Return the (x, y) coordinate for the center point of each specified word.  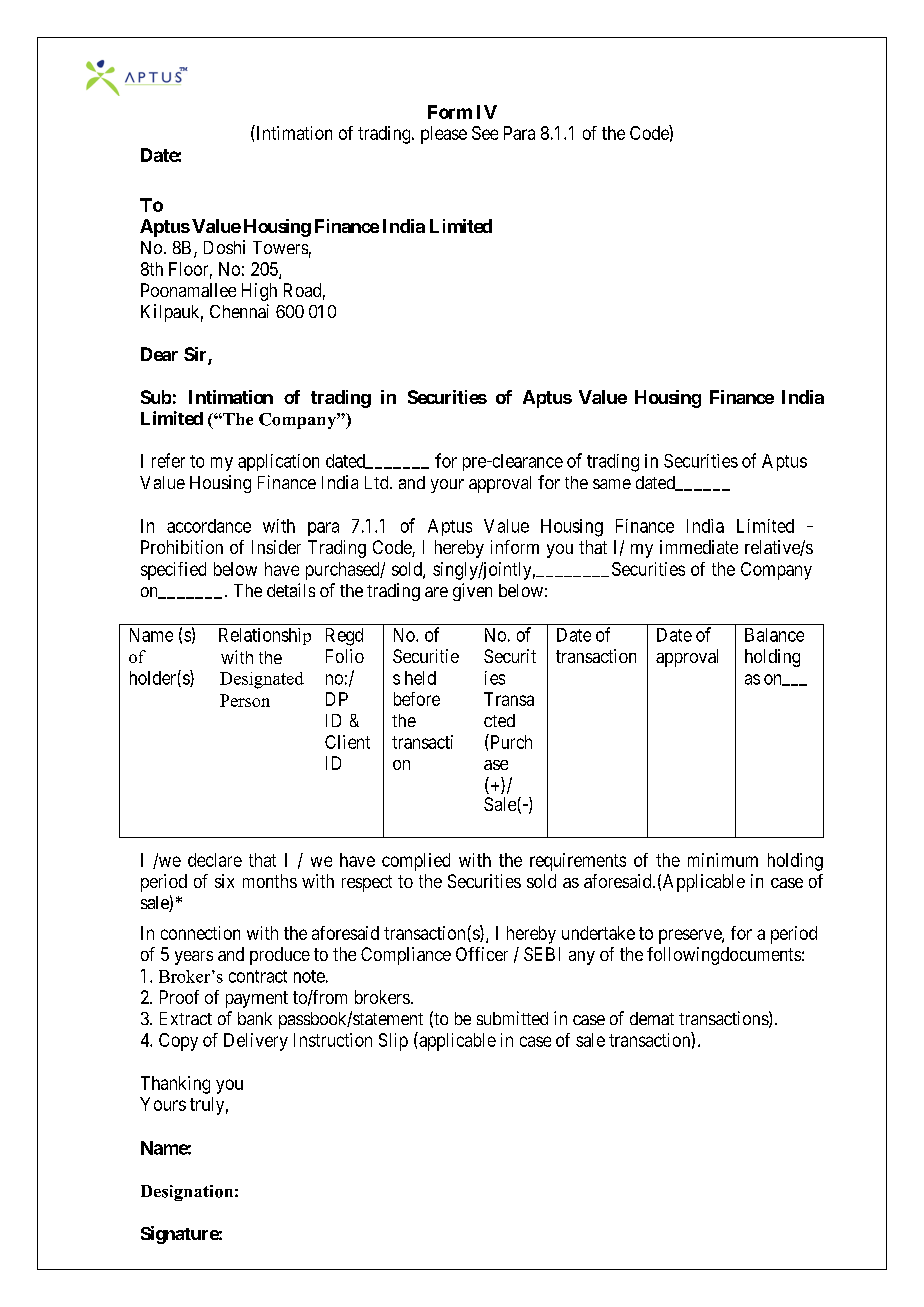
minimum (723, 860)
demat (652, 1018)
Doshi (224, 247)
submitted (512, 1018)
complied (416, 862)
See (485, 133)
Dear (159, 354)
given (472, 592)
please (444, 135)
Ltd (378, 482)
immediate (699, 547)
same (612, 484)
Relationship (265, 636)
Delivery (256, 1042)
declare (215, 860)
